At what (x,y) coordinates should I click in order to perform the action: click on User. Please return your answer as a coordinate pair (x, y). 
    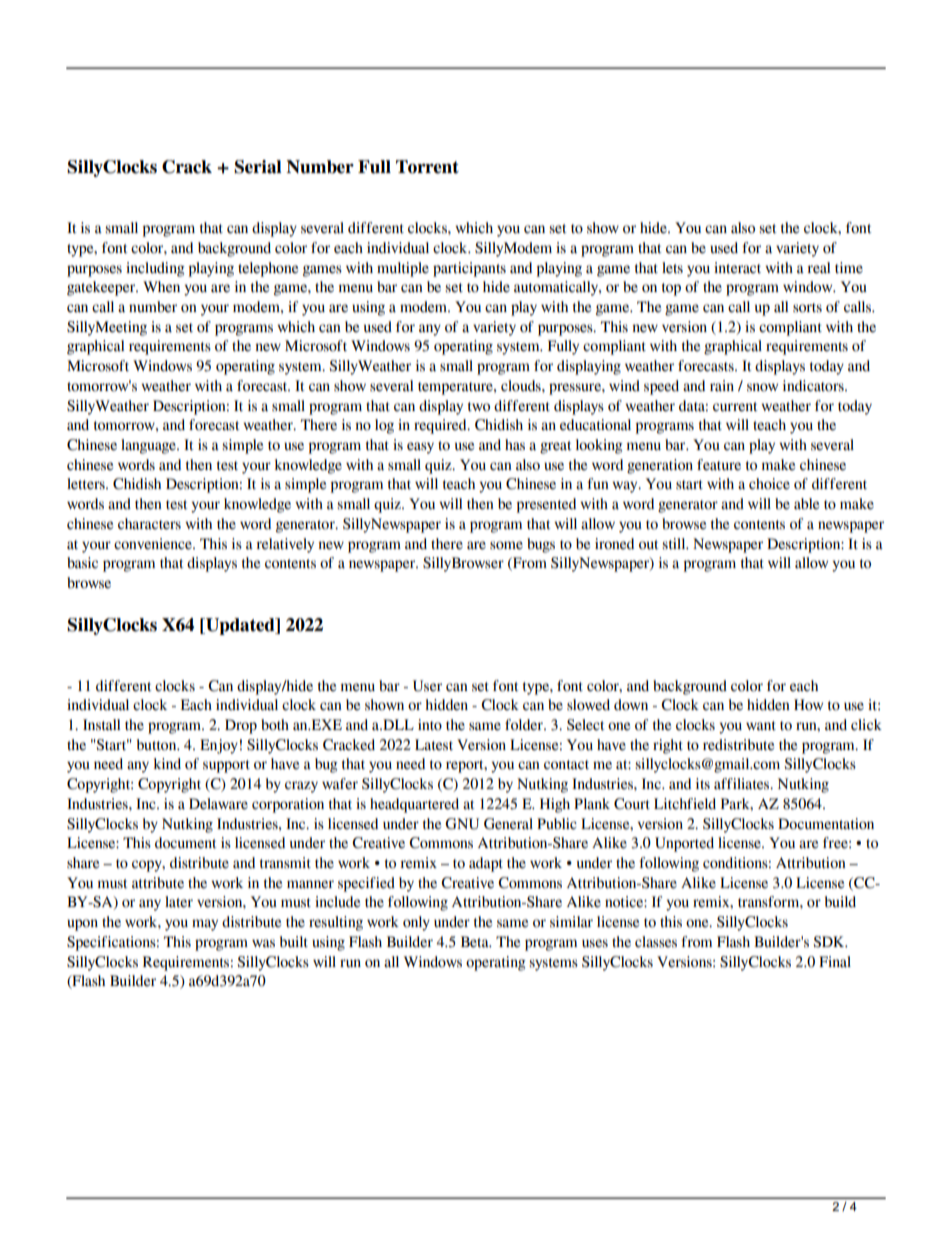
    Looking at the image, I should click on (427, 686).
